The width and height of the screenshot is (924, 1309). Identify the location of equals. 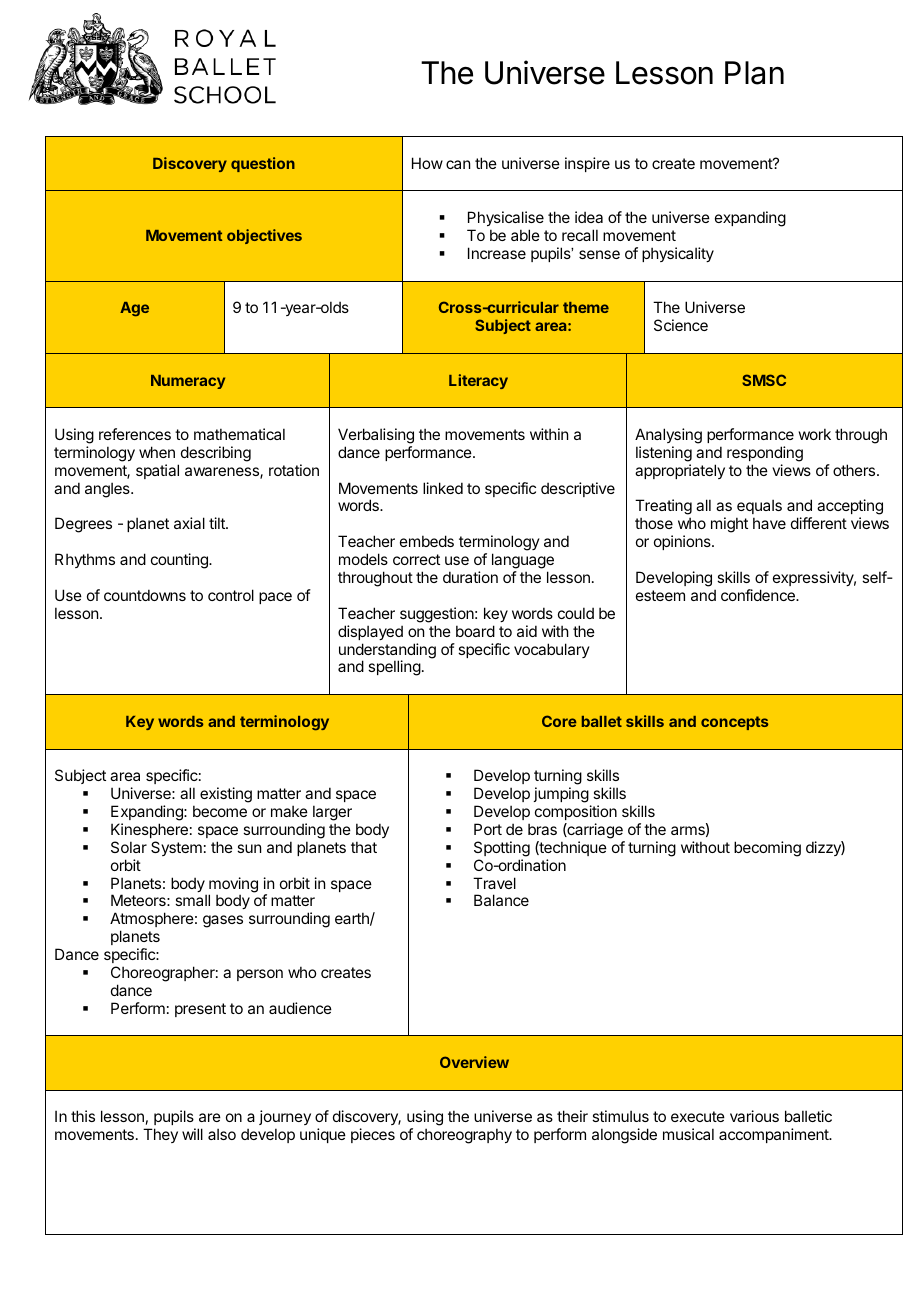
(759, 508).
